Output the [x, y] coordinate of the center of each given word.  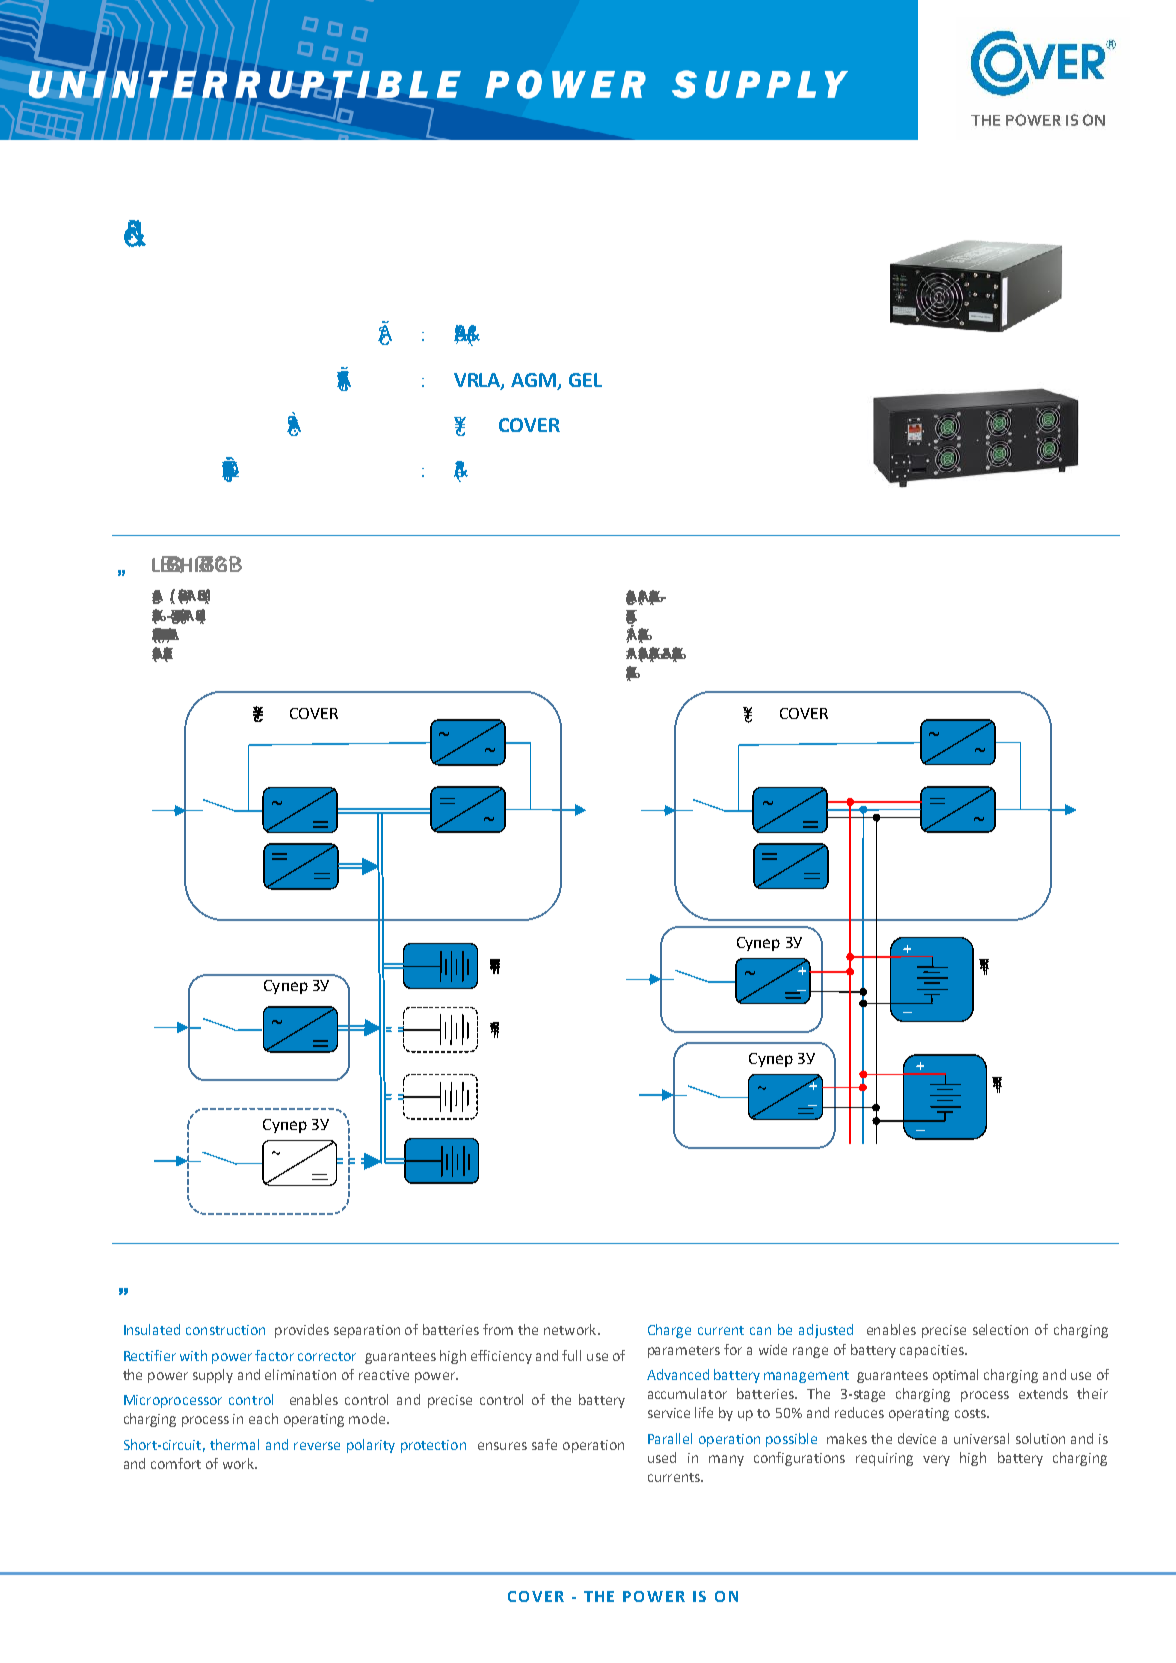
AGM [535, 381]
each [263, 1418]
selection [1000, 1329]
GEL [585, 380]
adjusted [826, 1331]
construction [225, 1330]
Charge [669, 1331]
